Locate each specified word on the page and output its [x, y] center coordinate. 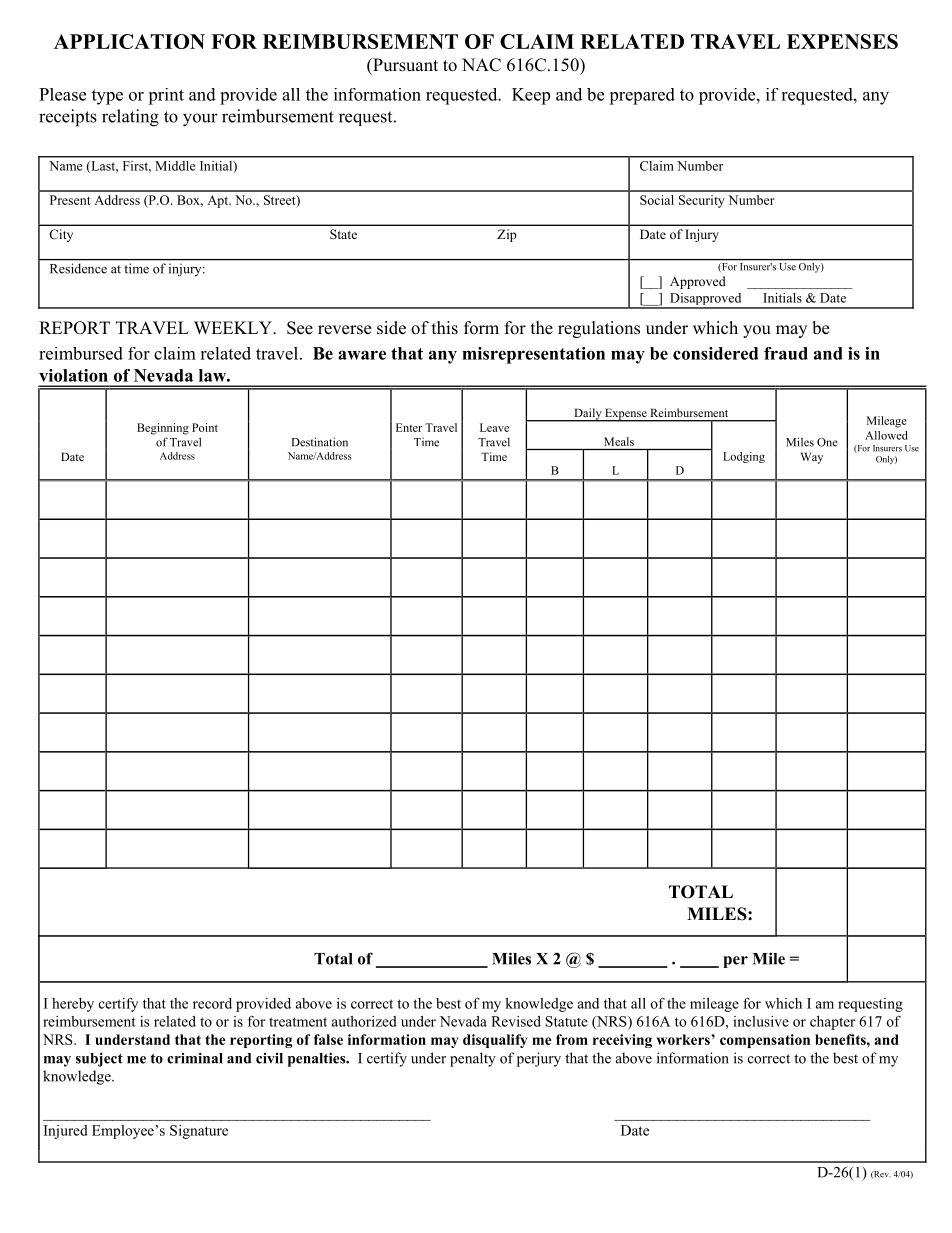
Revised [516, 1021]
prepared [642, 96]
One [827, 442]
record [212, 1003]
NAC [481, 65]
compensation [765, 1041]
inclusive [761, 1021]
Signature [199, 1132]
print [166, 96]
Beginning [163, 429]
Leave [494, 427]
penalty [473, 1059]
